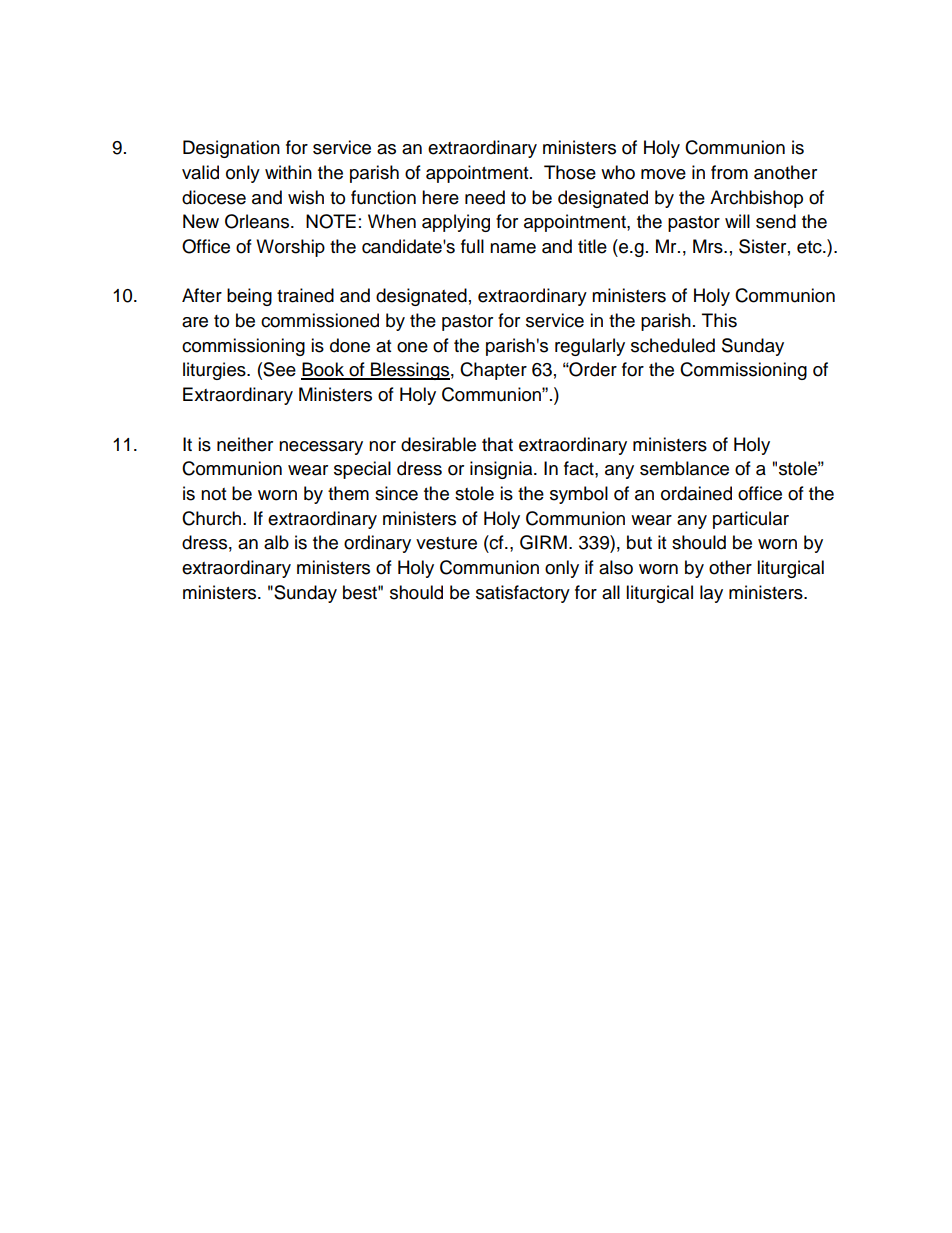 This screenshot has width=952, height=1233. Describe the element at coordinates (729, 172) in the screenshot. I see `from` at that location.
